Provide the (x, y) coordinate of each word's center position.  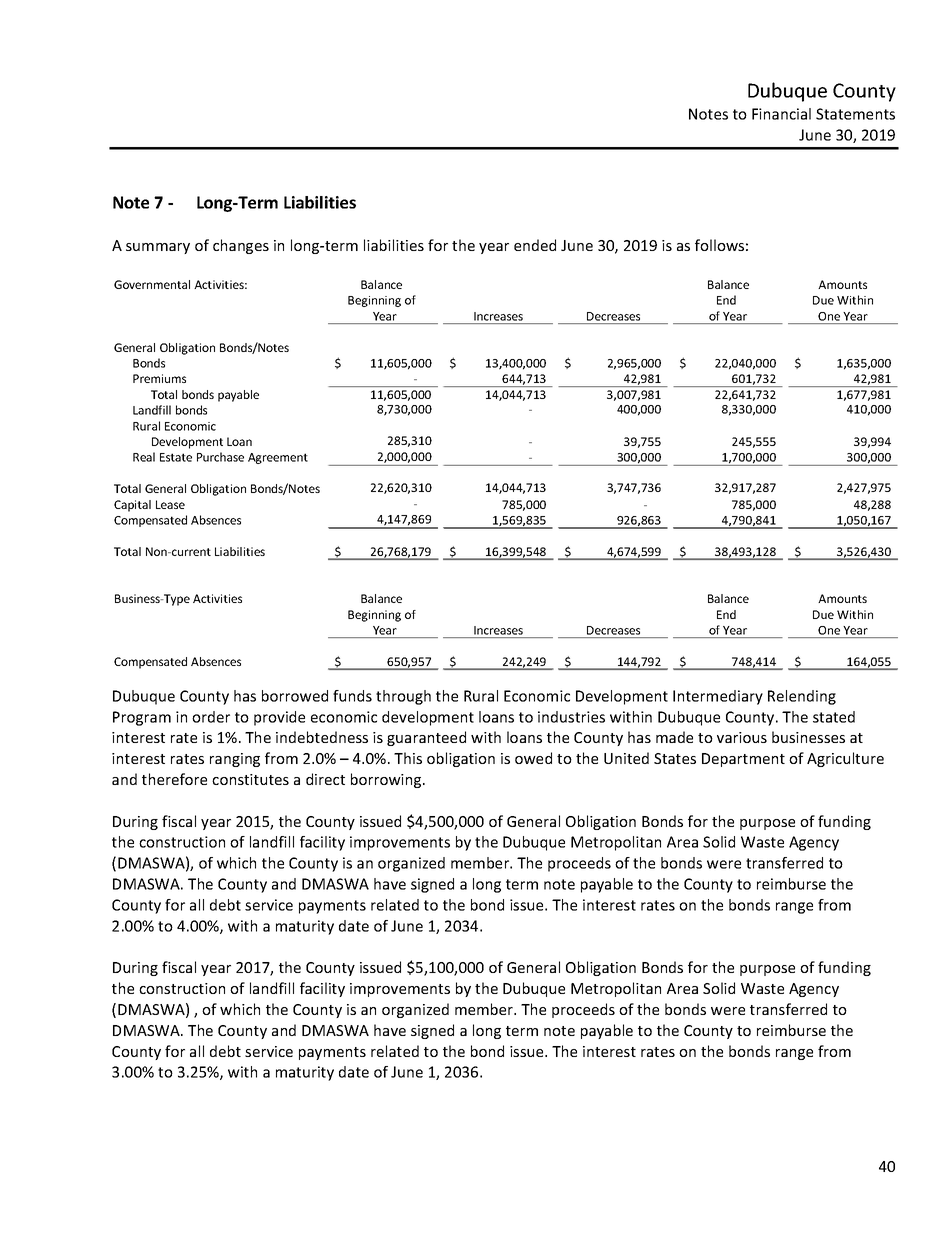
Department (743, 760)
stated (834, 717)
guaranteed (426, 738)
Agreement (278, 458)
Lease (170, 504)
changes (241, 246)
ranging (235, 760)
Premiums (159, 378)
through (403, 697)
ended (535, 245)
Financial (781, 114)
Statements (855, 114)
